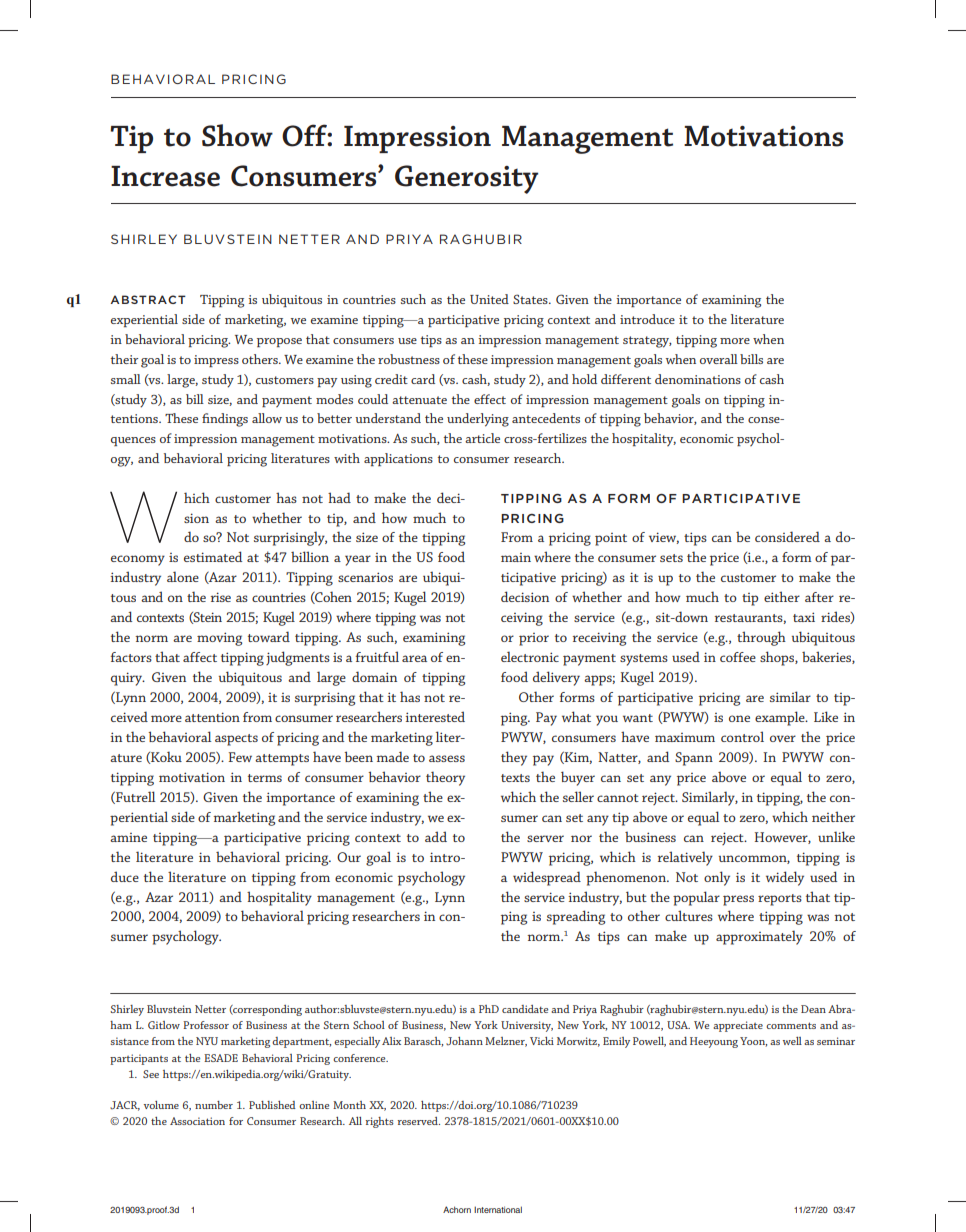 Image resolution: width=966 pixels, height=1232 pixels. Describe the element at coordinates (197, 1121) in the screenshot. I see `Association` at that location.
